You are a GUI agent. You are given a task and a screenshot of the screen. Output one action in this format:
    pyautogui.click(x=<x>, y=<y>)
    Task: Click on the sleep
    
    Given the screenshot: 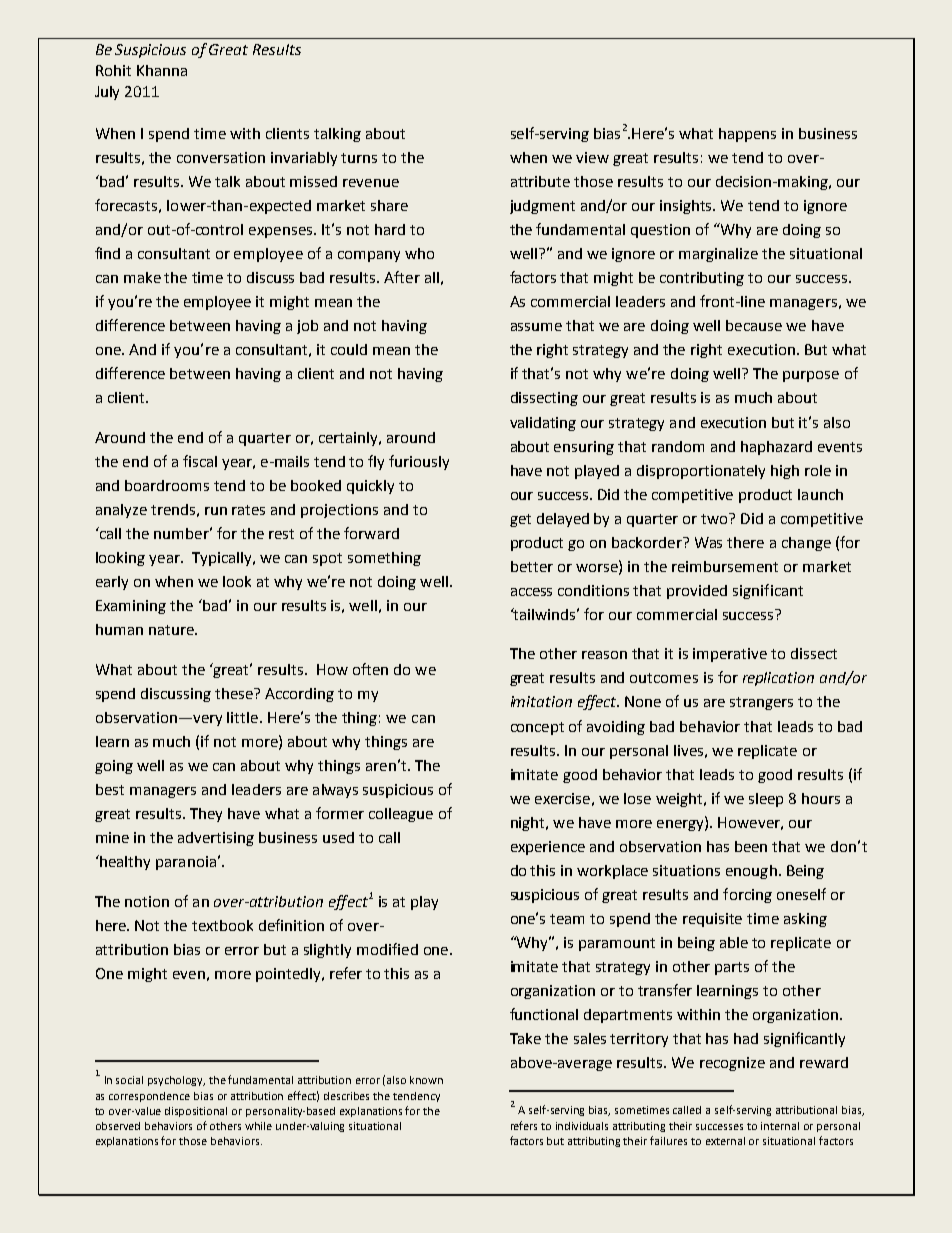 What is the action you would take?
    pyautogui.click(x=766, y=800)
